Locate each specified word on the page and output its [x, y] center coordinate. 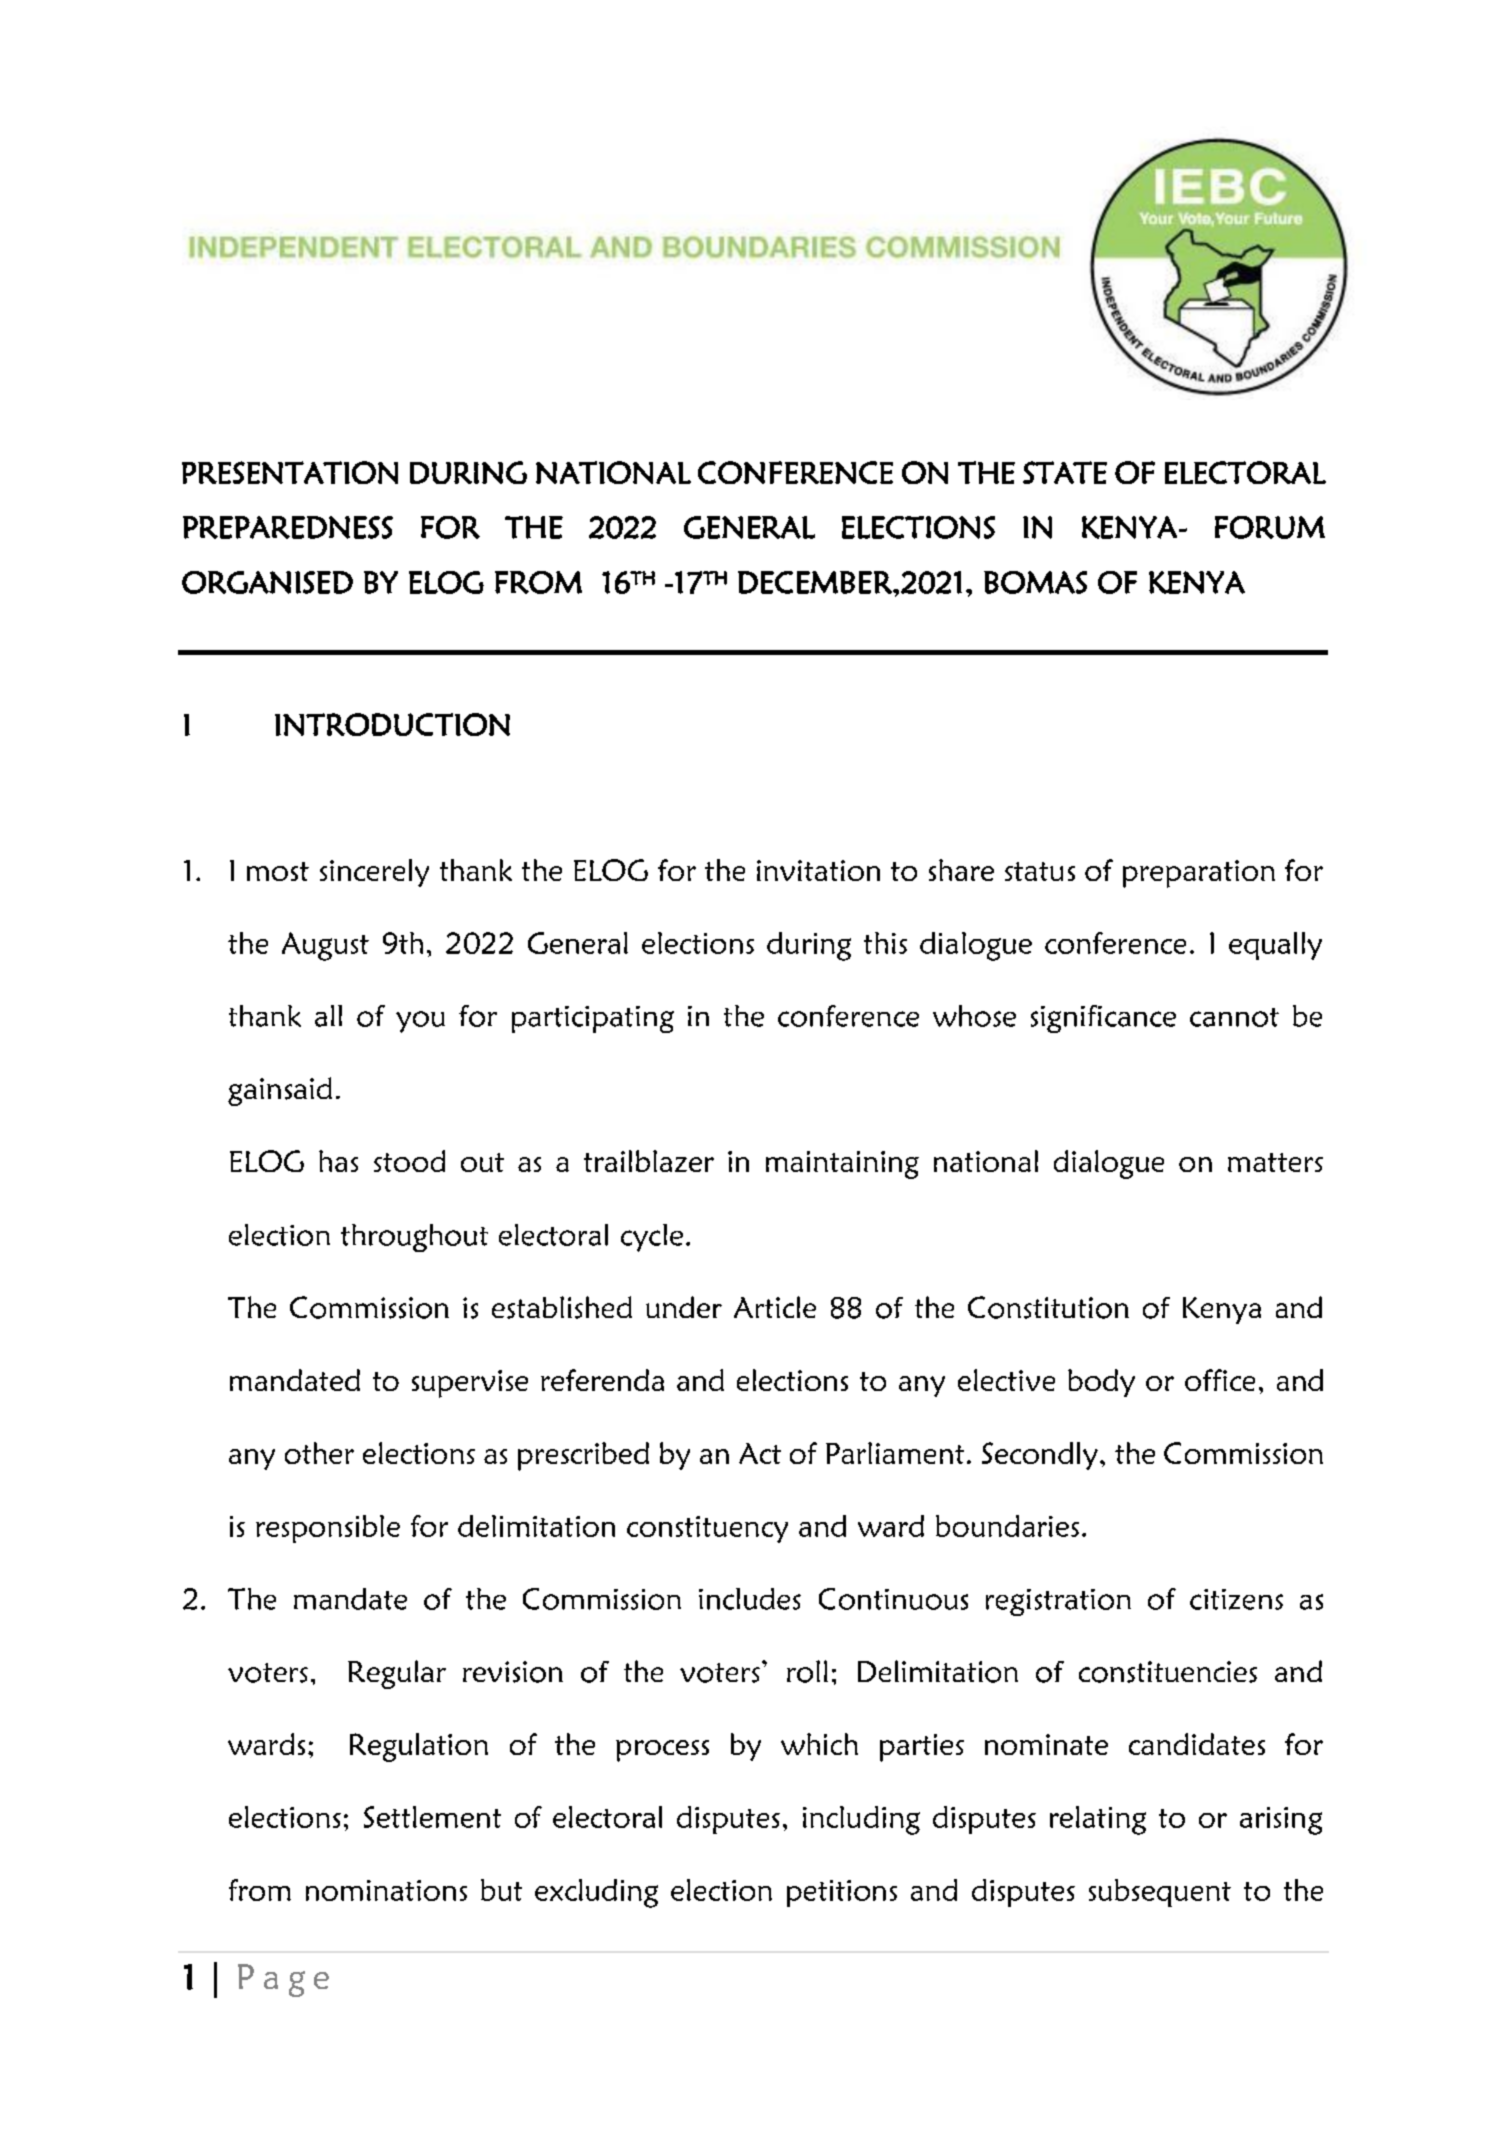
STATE [1065, 472]
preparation [1199, 874]
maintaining [842, 1165]
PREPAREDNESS [288, 527]
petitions [842, 1893]
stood [409, 1161]
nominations [386, 1890]
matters [1275, 1162]
